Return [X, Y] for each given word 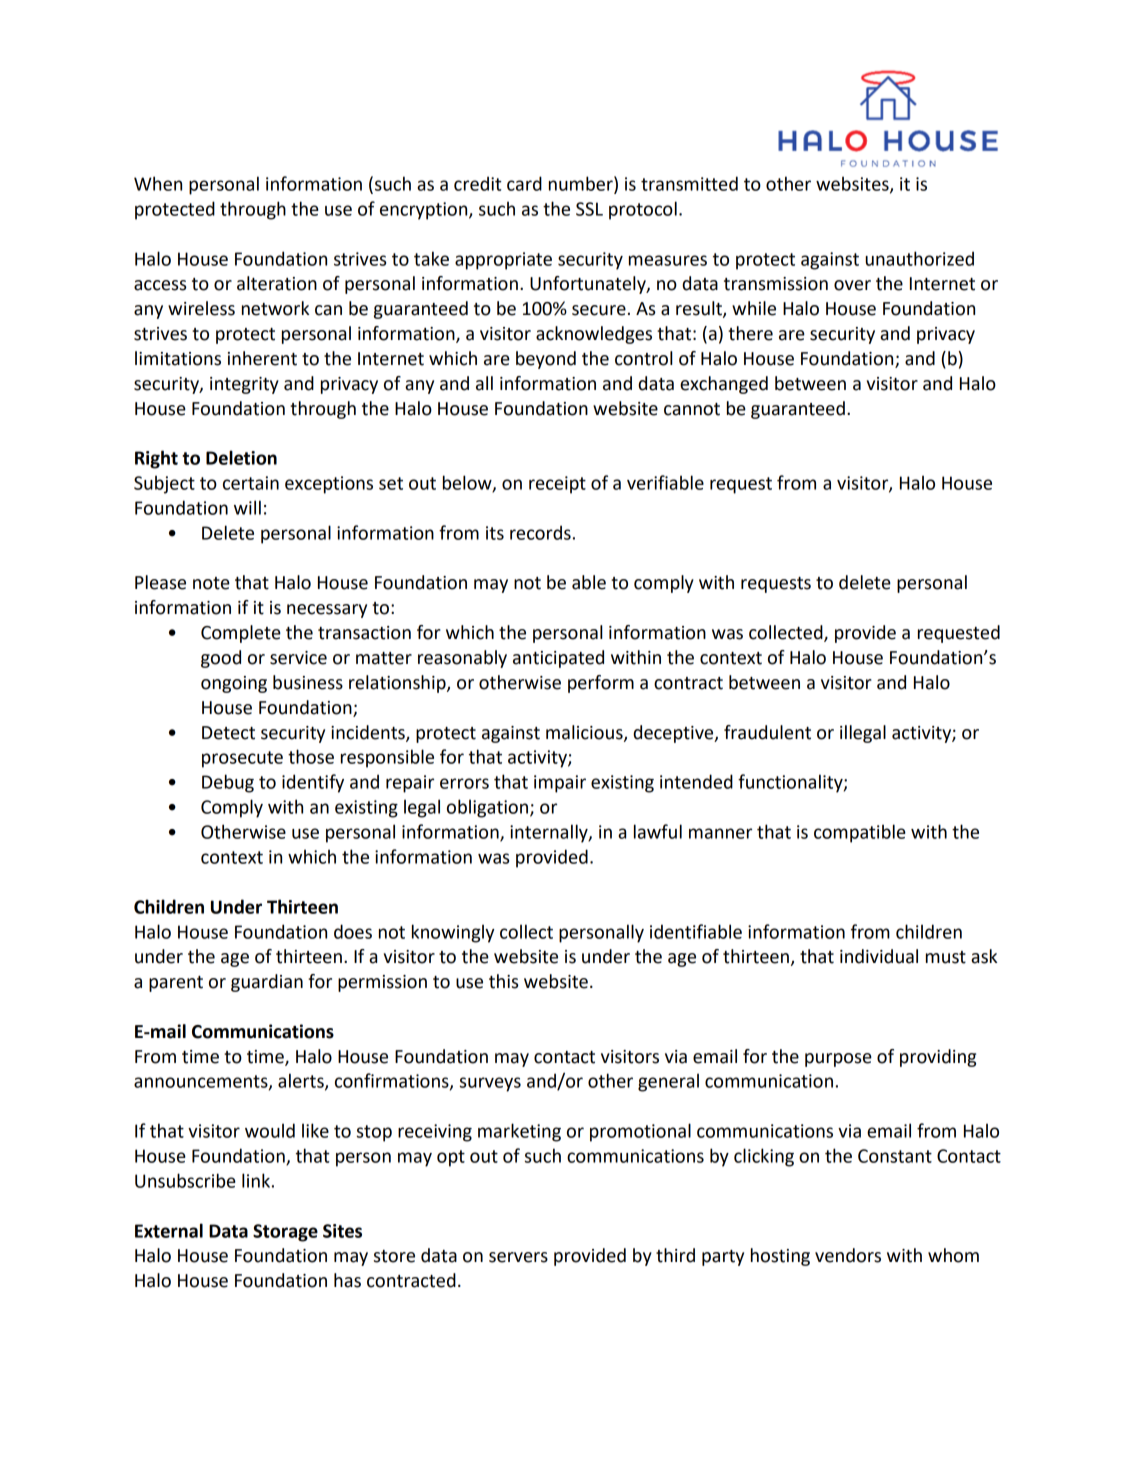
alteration [277, 283]
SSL [589, 209]
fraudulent [767, 732]
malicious [585, 733]
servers [518, 1257]
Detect [228, 733]
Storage [285, 1233]
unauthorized [919, 258]
